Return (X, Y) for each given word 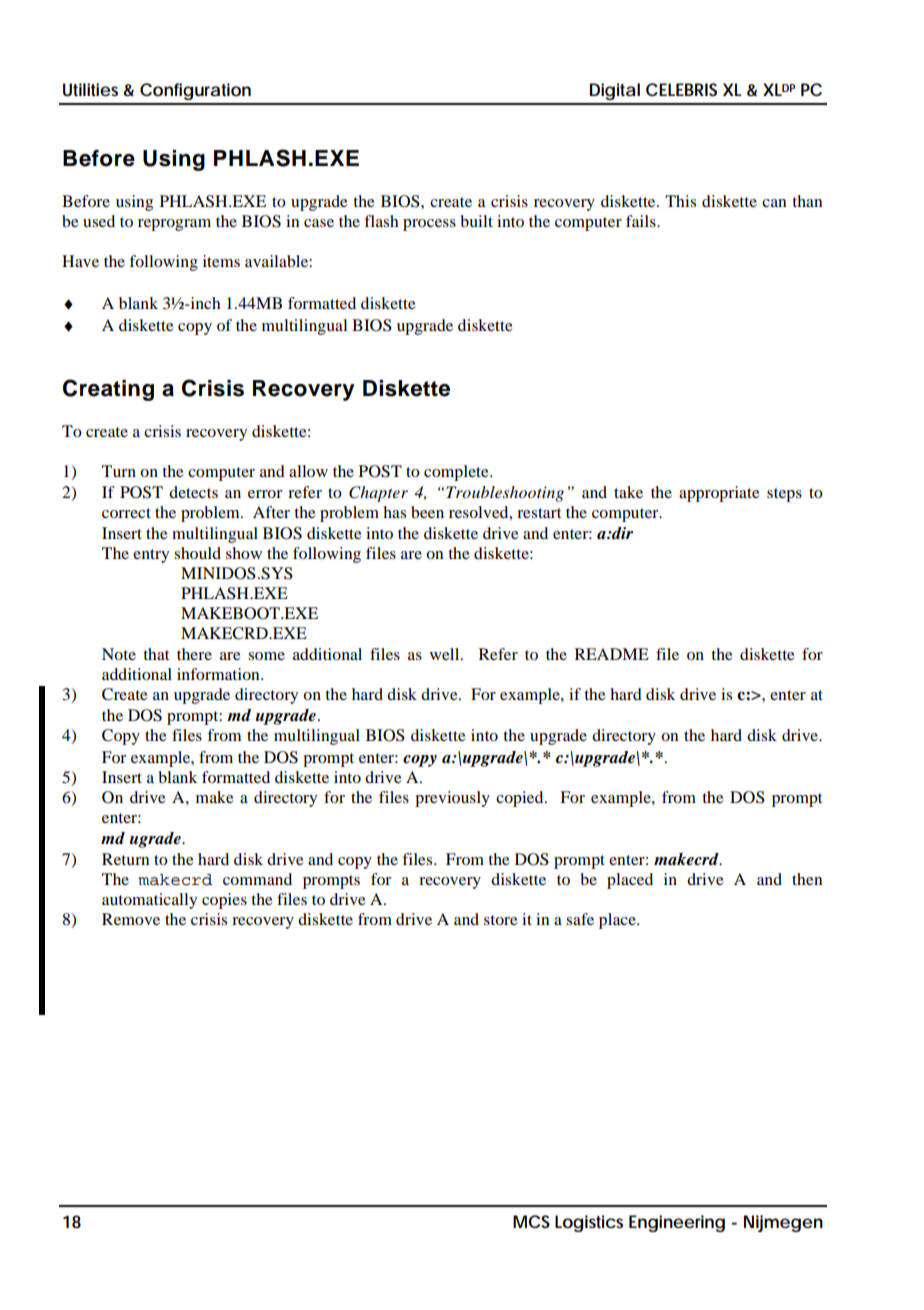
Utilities (90, 89)
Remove (131, 919)
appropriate (719, 494)
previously (452, 799)
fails (642, 221)
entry (151, 556)
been (427, 512)
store (501, 920)
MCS (531, 1221)
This (680, 201)
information (219, 674)
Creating (108, 390)
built (477, 221)
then (807, 879)
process (429, 225)
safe (580, 919)
